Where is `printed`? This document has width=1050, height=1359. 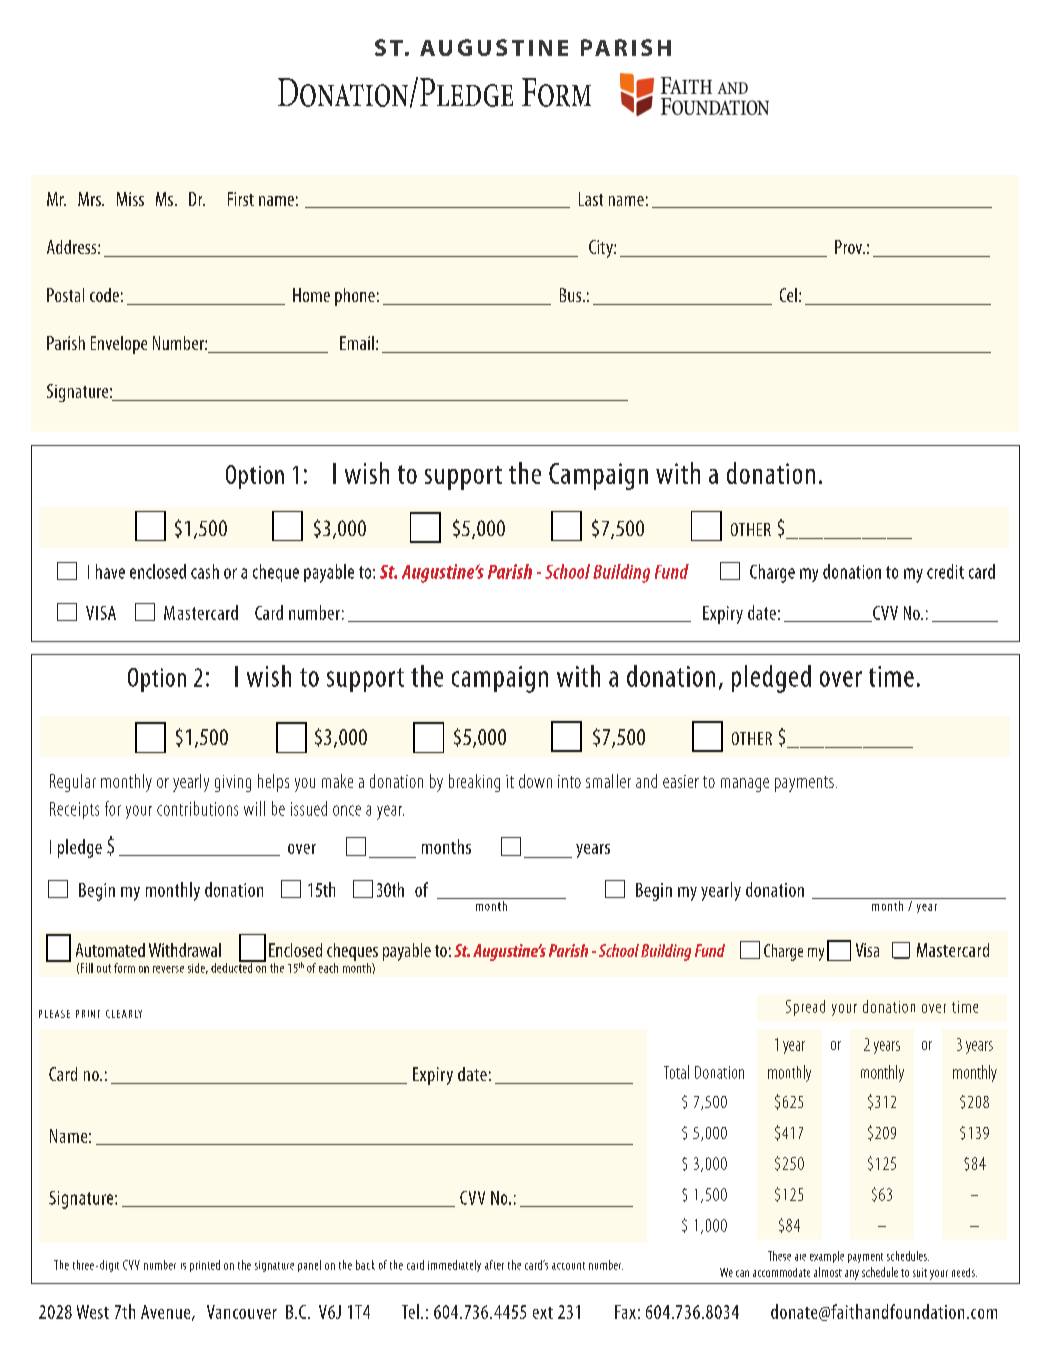
printed is located at coordinates (205, 1266).
